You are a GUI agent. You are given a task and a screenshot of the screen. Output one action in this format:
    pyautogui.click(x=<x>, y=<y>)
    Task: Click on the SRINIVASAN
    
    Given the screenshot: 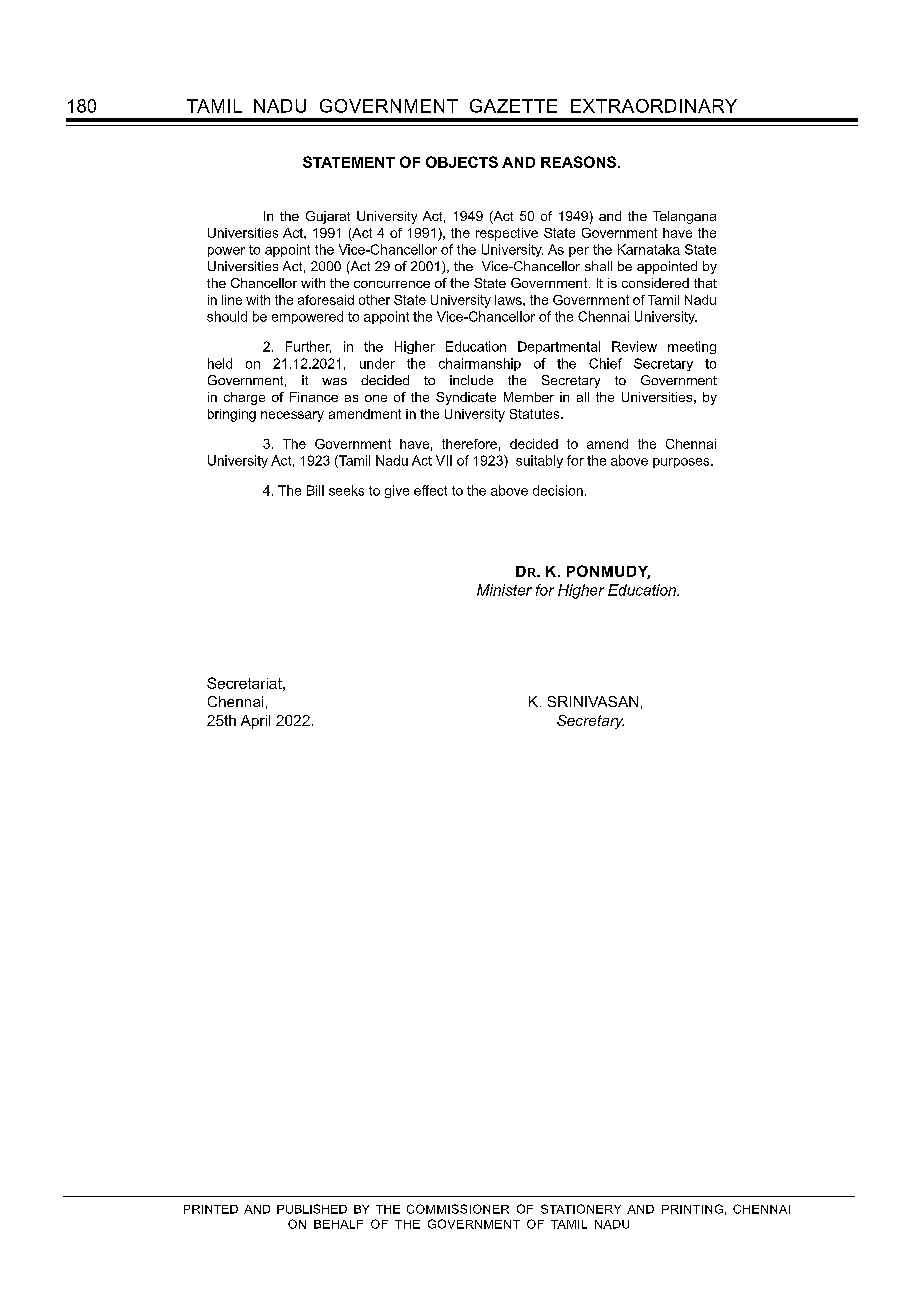 What is the action you would take?
    pyautogui.click(x=593, y=701)
